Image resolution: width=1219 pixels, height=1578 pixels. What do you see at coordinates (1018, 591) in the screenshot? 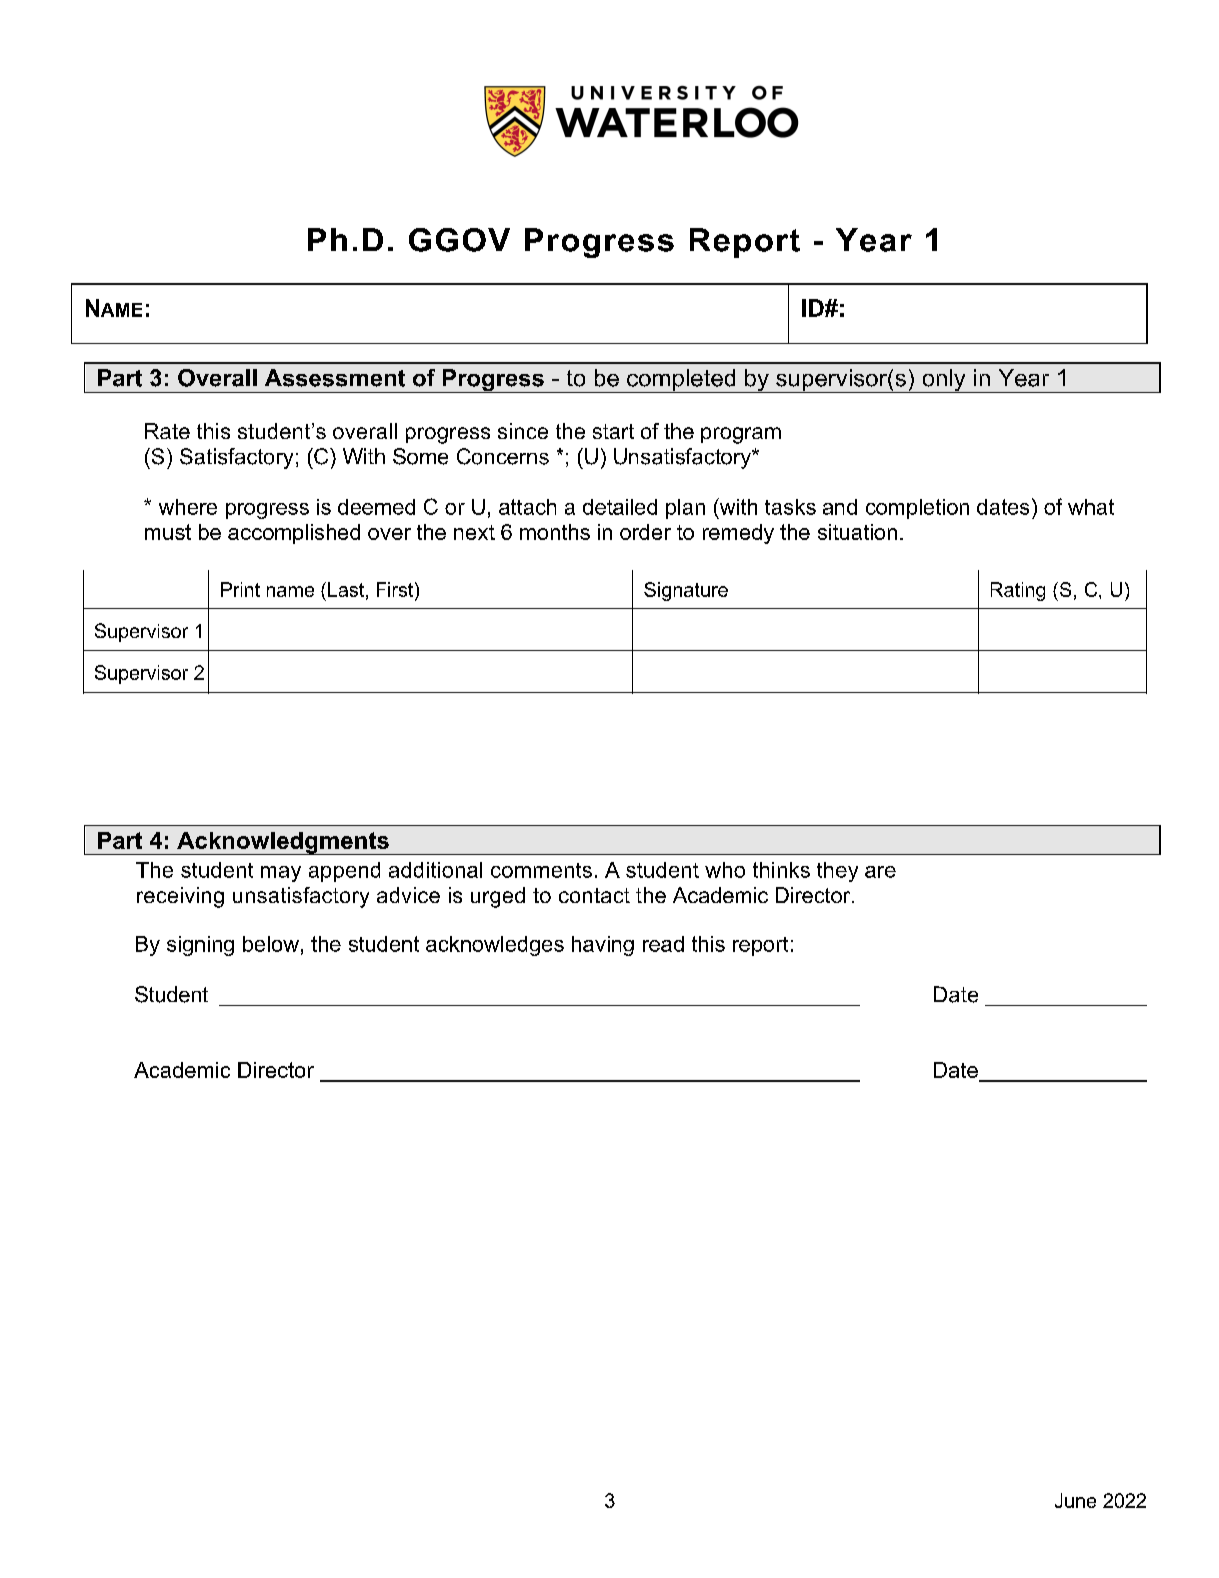
I see `Rating` at bounding box center [1018, 591].
